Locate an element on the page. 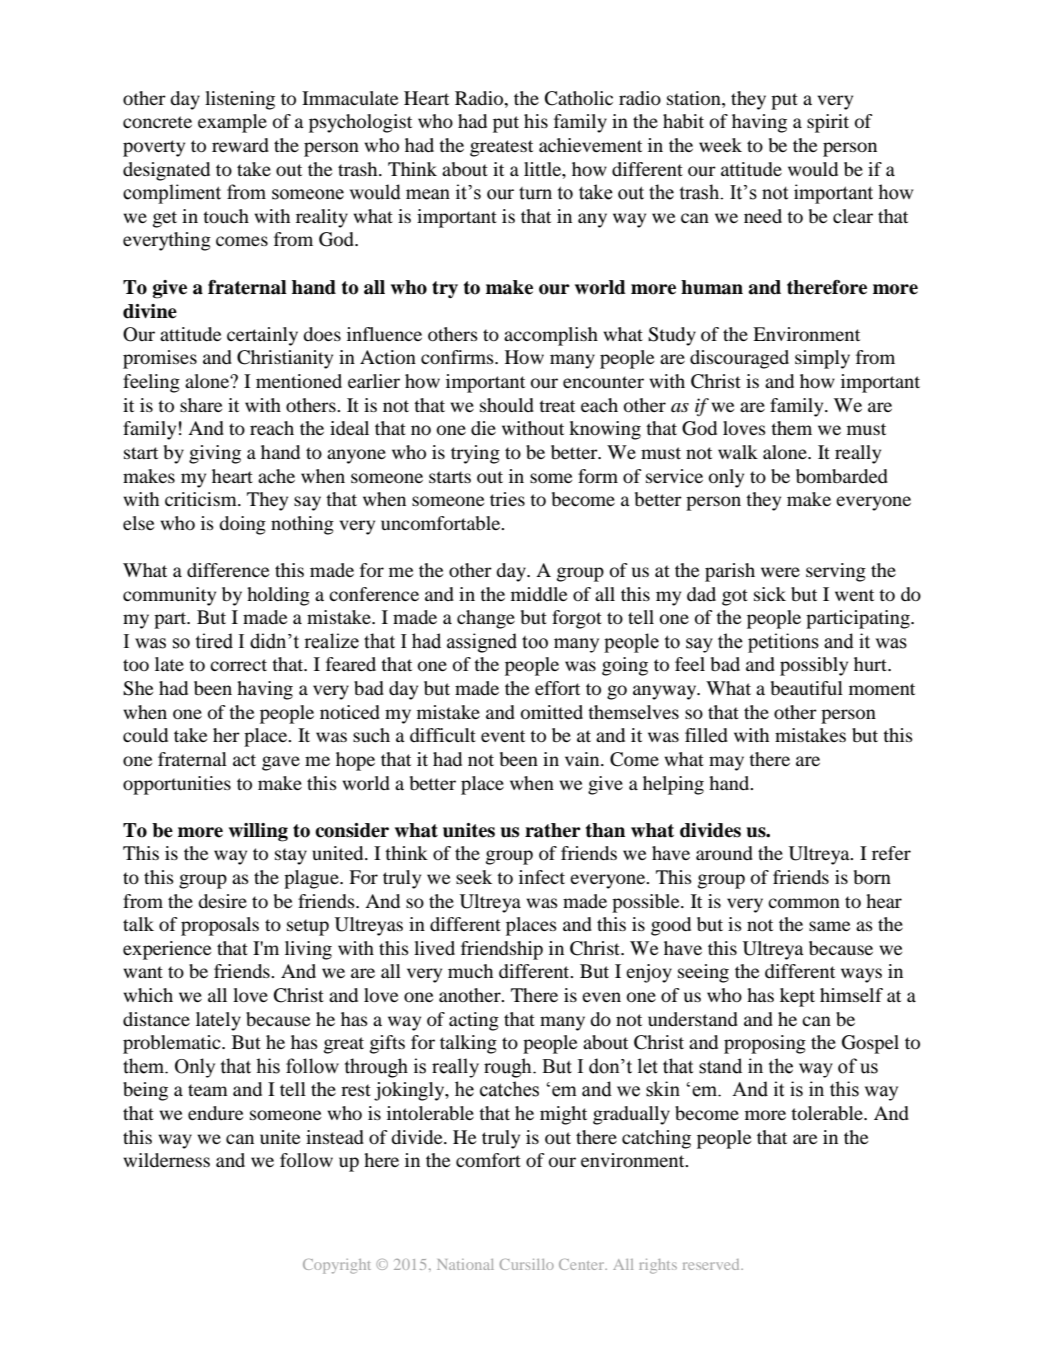 Image resolution: width=1047 pixels, height=1355 pixels. correct is located at coordinates (238, 665).
